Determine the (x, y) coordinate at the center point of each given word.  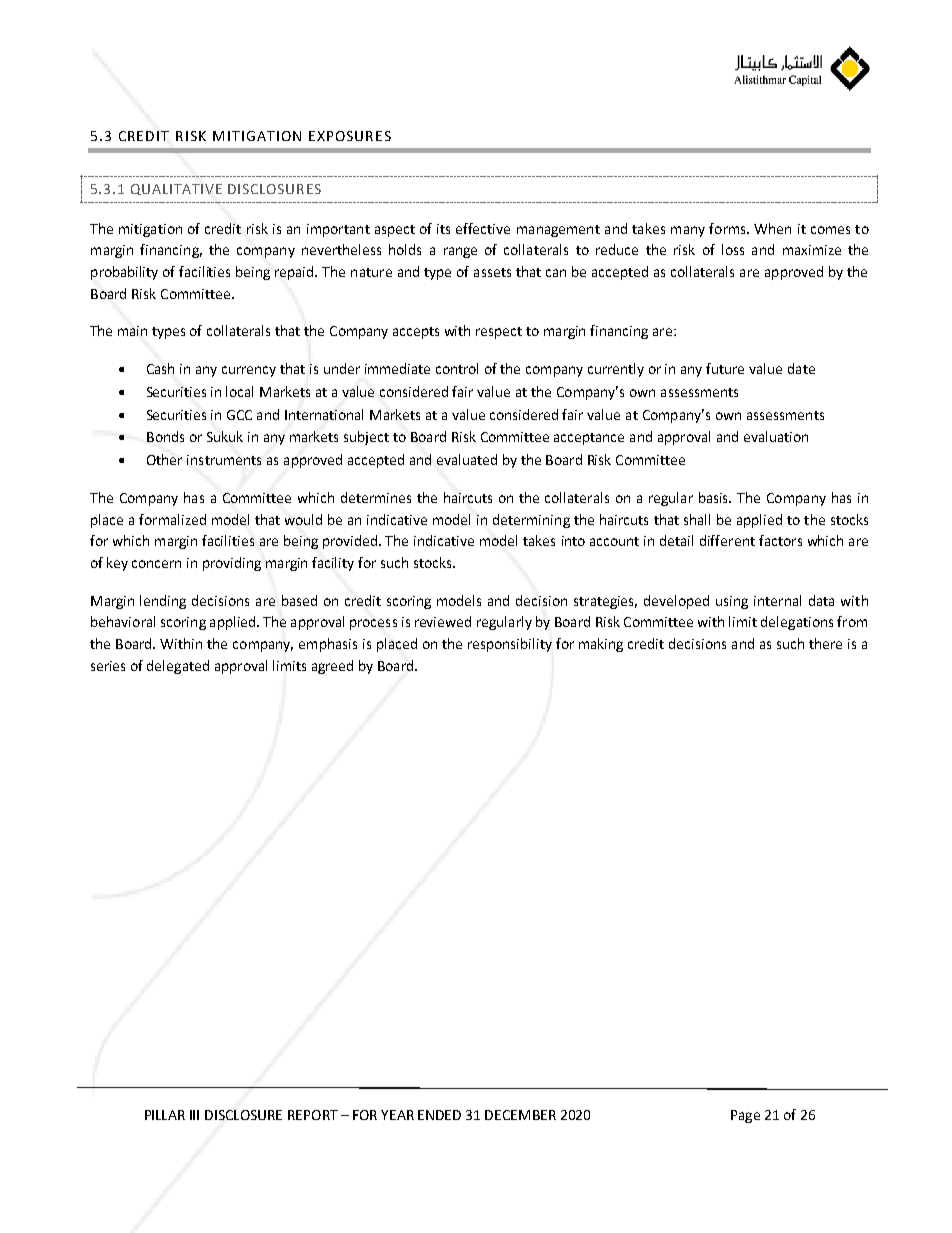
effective (483, 228)
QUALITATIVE (176, 189)
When (772, 228)
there (825, 643)
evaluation (776, 436)
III (194, 1115)
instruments (224, 460)
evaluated (467, 459)
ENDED (439, 1115)
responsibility (510, 645)
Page (745, 1116)
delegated (178, 667)
